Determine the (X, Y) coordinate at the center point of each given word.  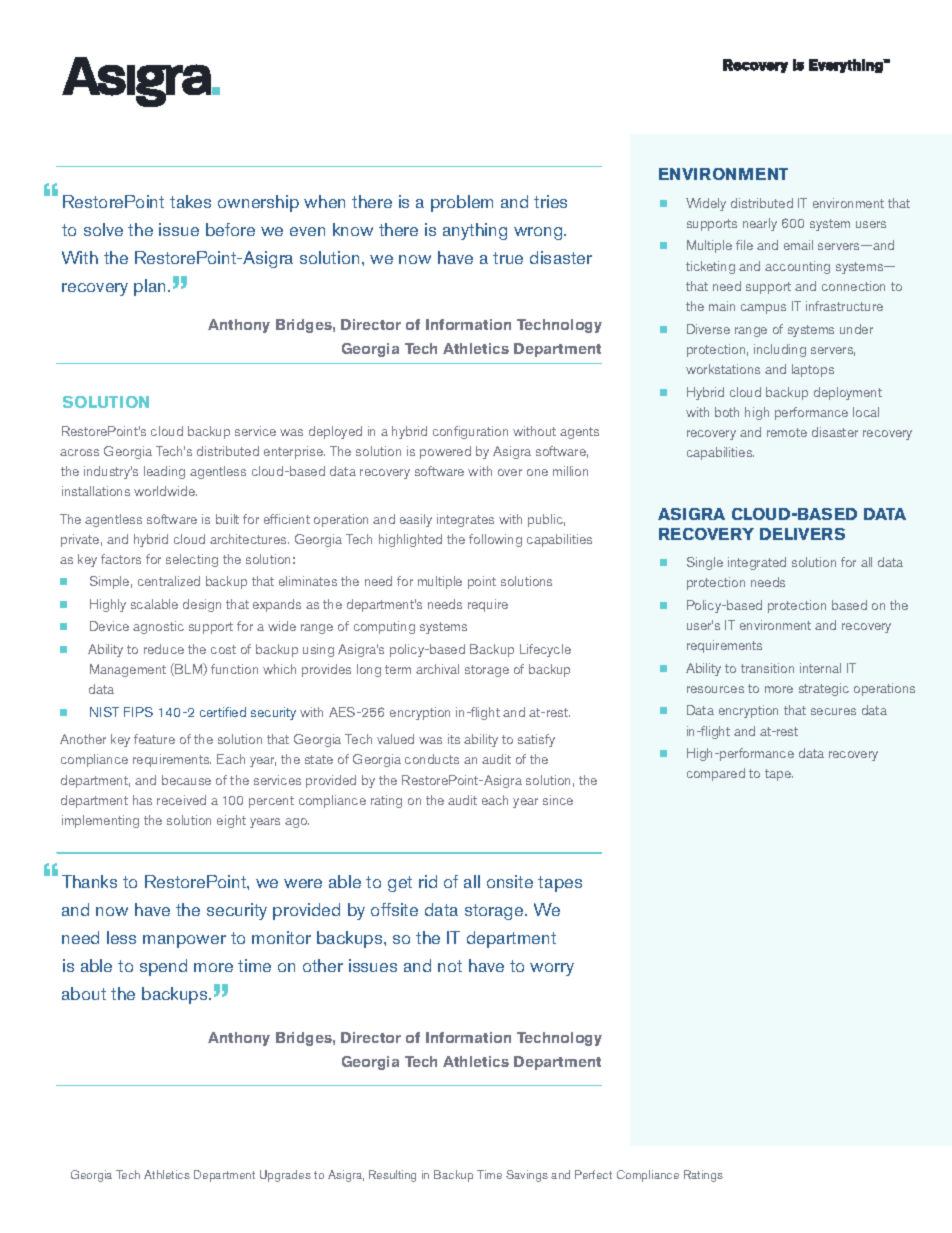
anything (475, 231)
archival (437, 669)
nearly (760, 224)
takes (190, 201)
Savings (527, 1176)
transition (767, 668)
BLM (189, 669)
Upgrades (285, 1176)
